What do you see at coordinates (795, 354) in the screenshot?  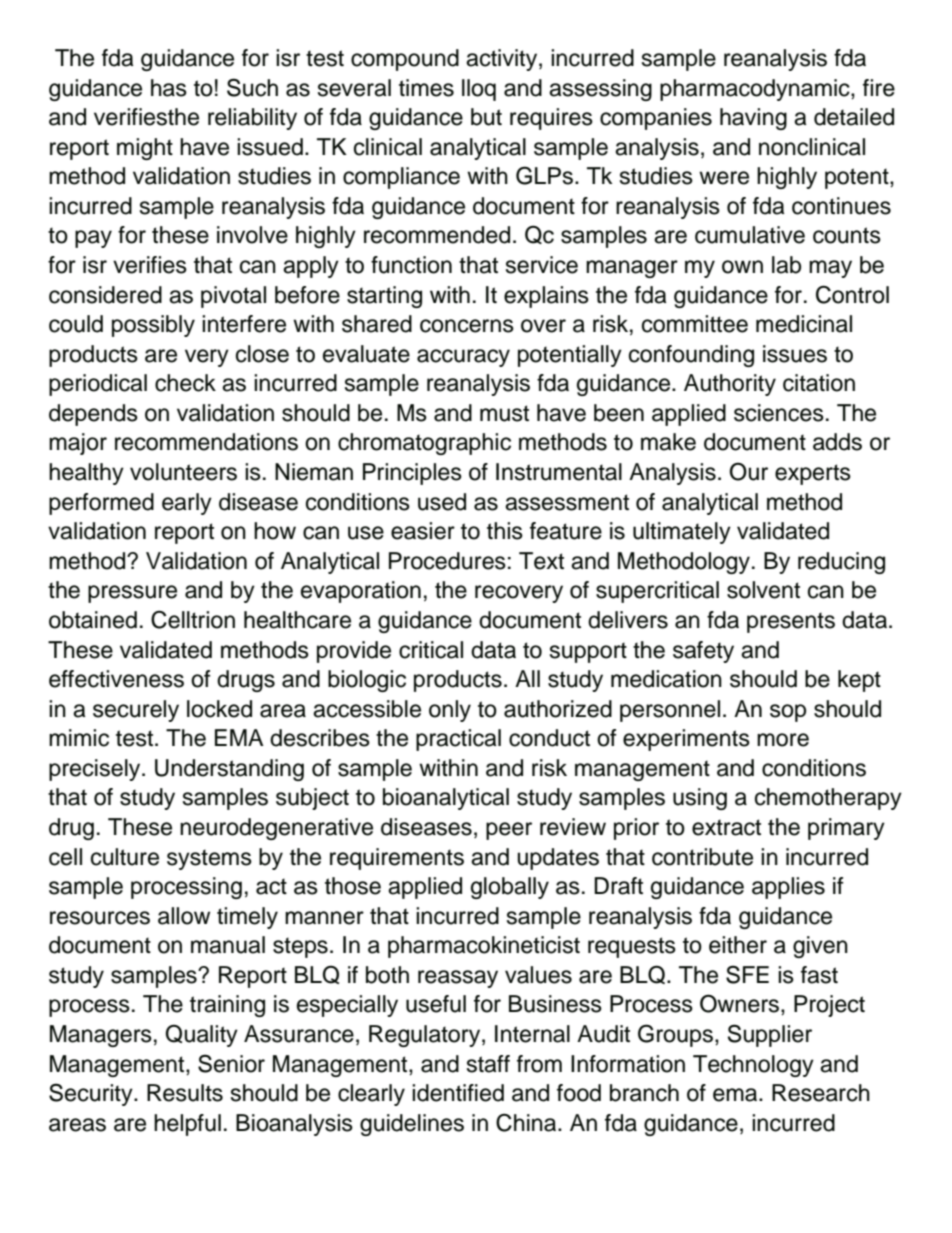 I see `issues` at bounding box center [795, 354].
